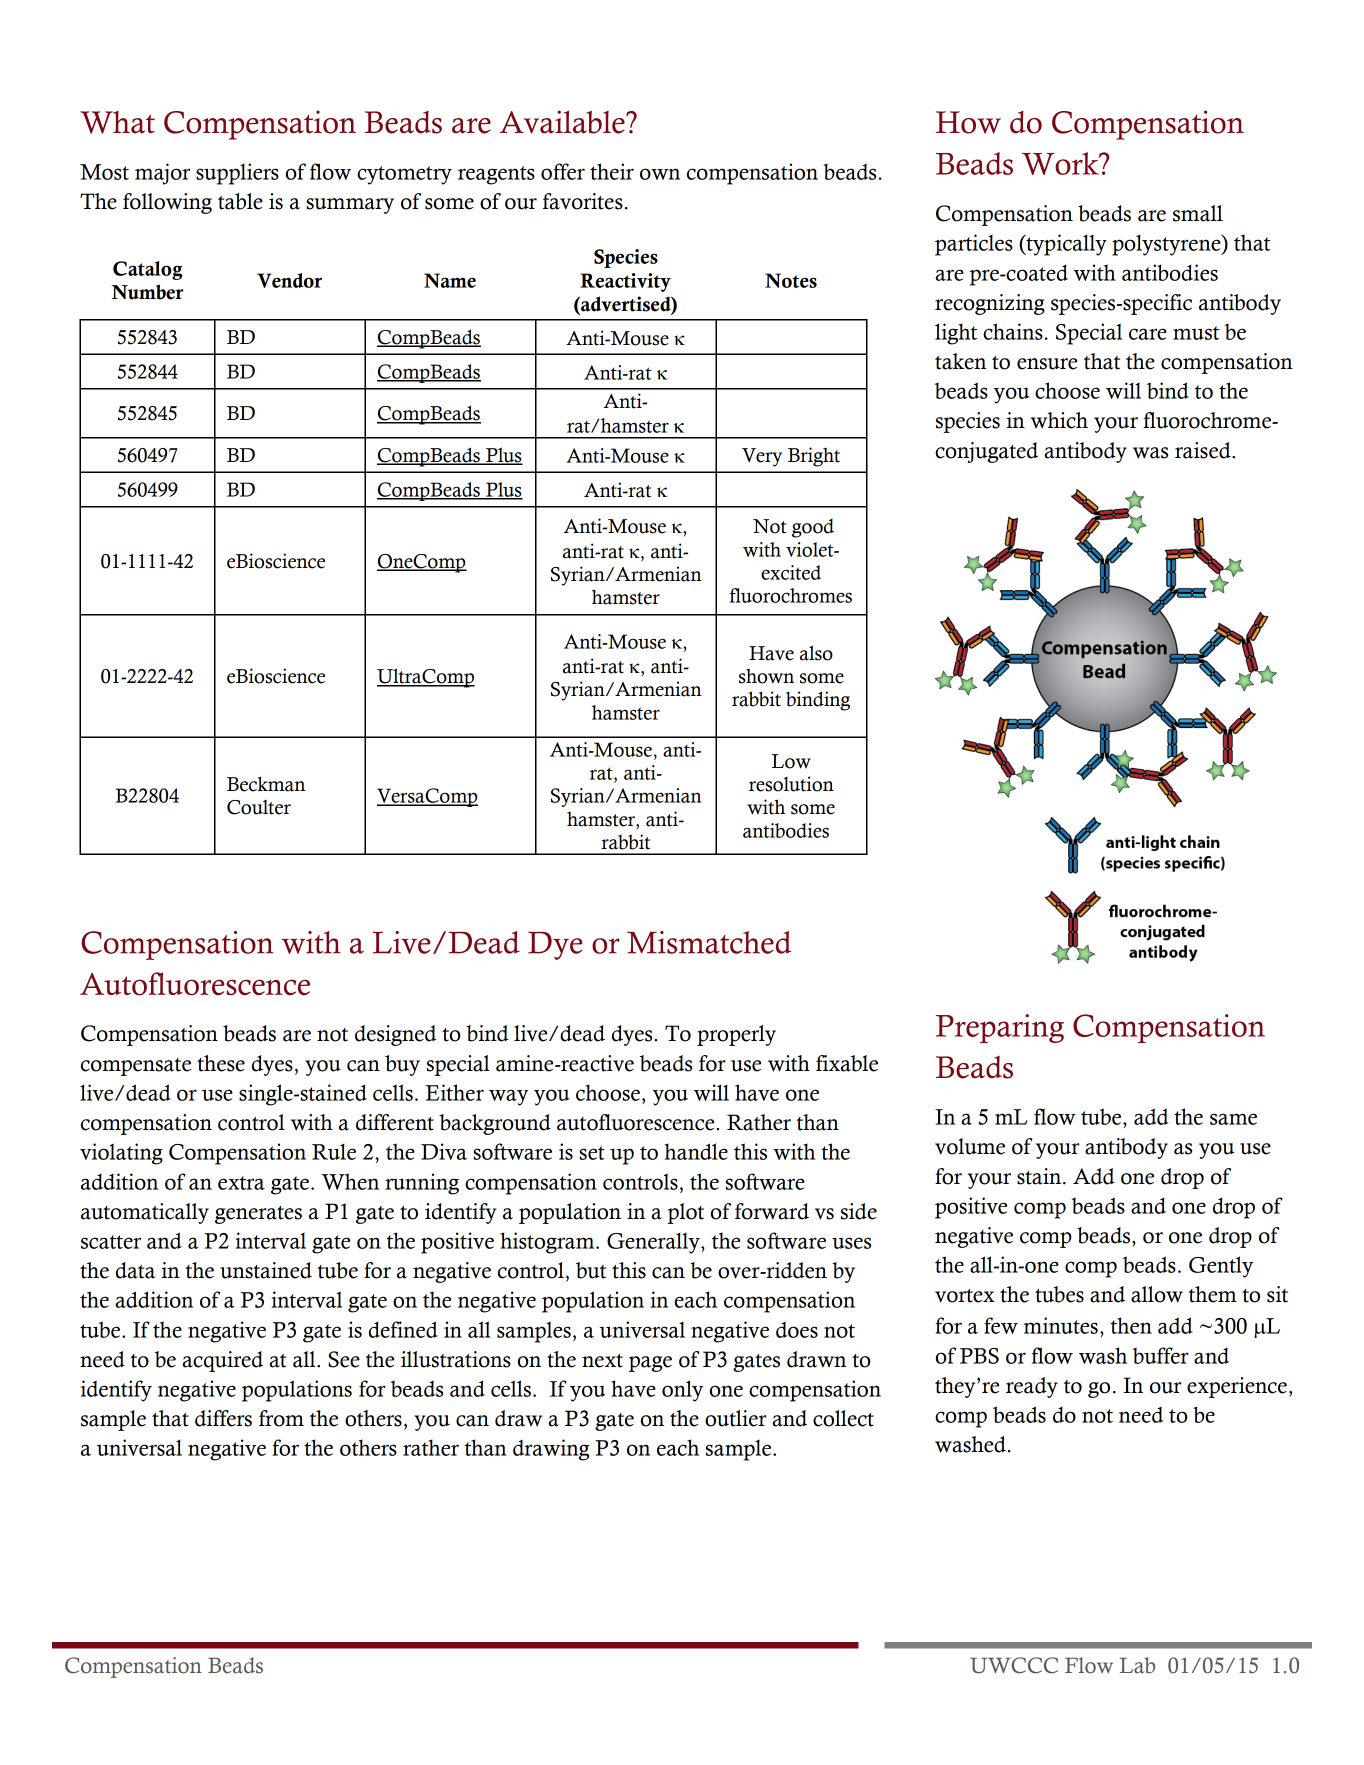 This screenshot has height=1765, width=1364. What do you see at coordinates (222, 1361) in the screenshot?
I see `acquired` at bounding box center [222, 1361].
